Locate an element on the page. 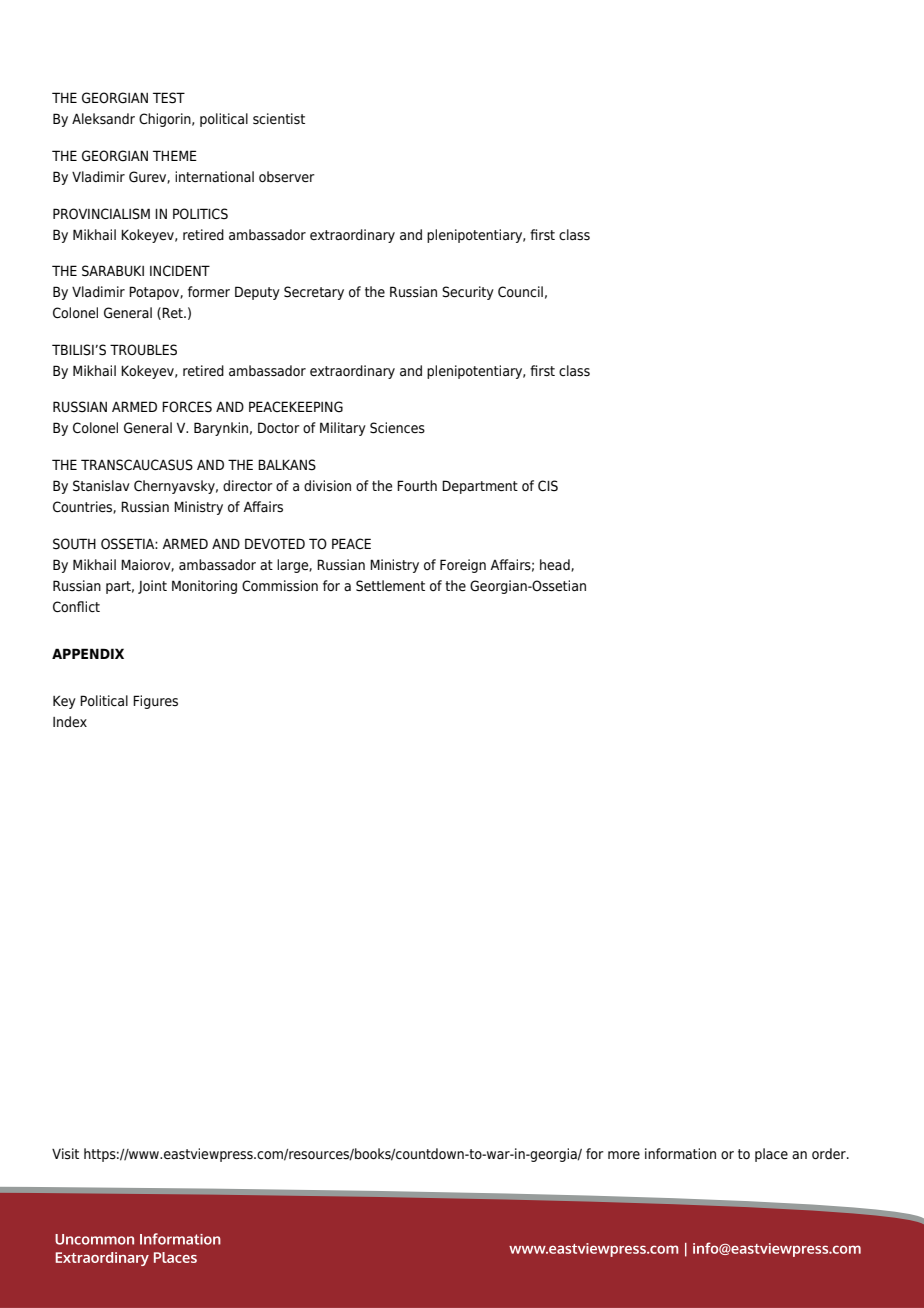 The height and width of the document is (1308, 924). place is located at coordinates (771, 1155).
